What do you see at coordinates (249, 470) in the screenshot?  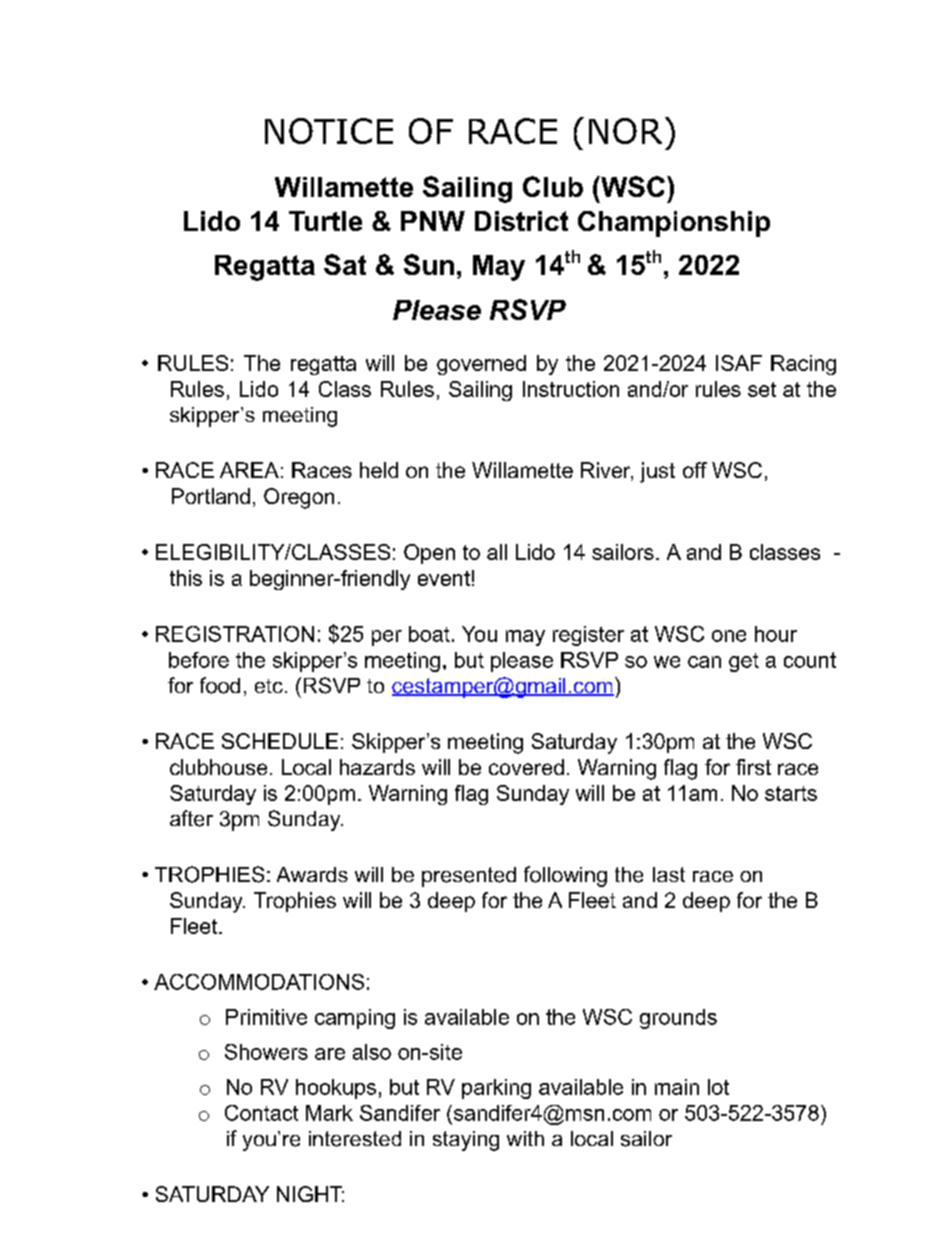 I see `AREA` at bounding box center [249, 470].
